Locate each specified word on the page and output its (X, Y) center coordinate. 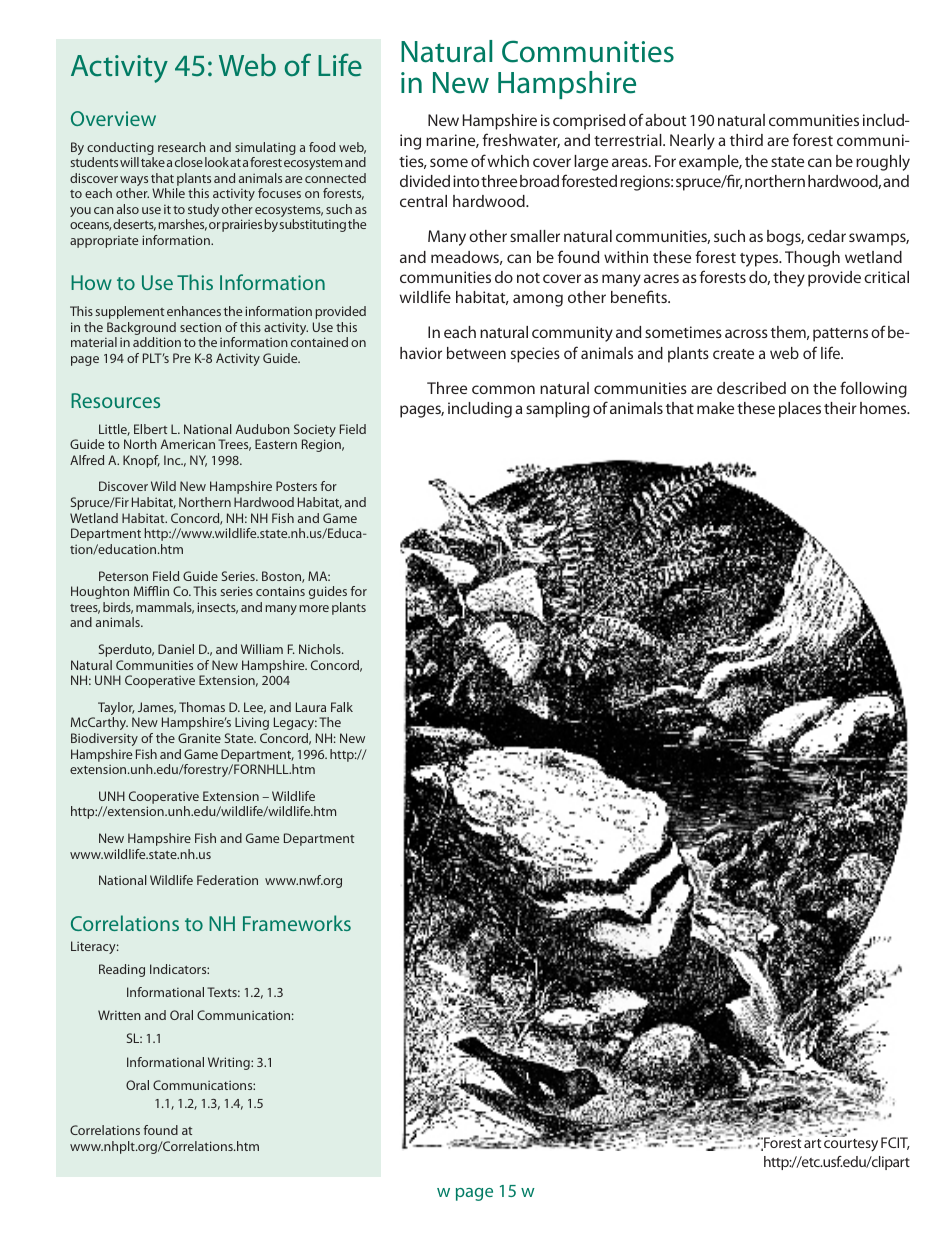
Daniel (176, 649)
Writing (230, 1063)
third (746, 140)
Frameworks (297, 923)
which (508, 161)
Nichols (321, 649)
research (182, 147)
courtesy (851, 1145)
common (503, 389)
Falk (342, 707)
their (840, 408)
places (800, 410)
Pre (182, 358)
